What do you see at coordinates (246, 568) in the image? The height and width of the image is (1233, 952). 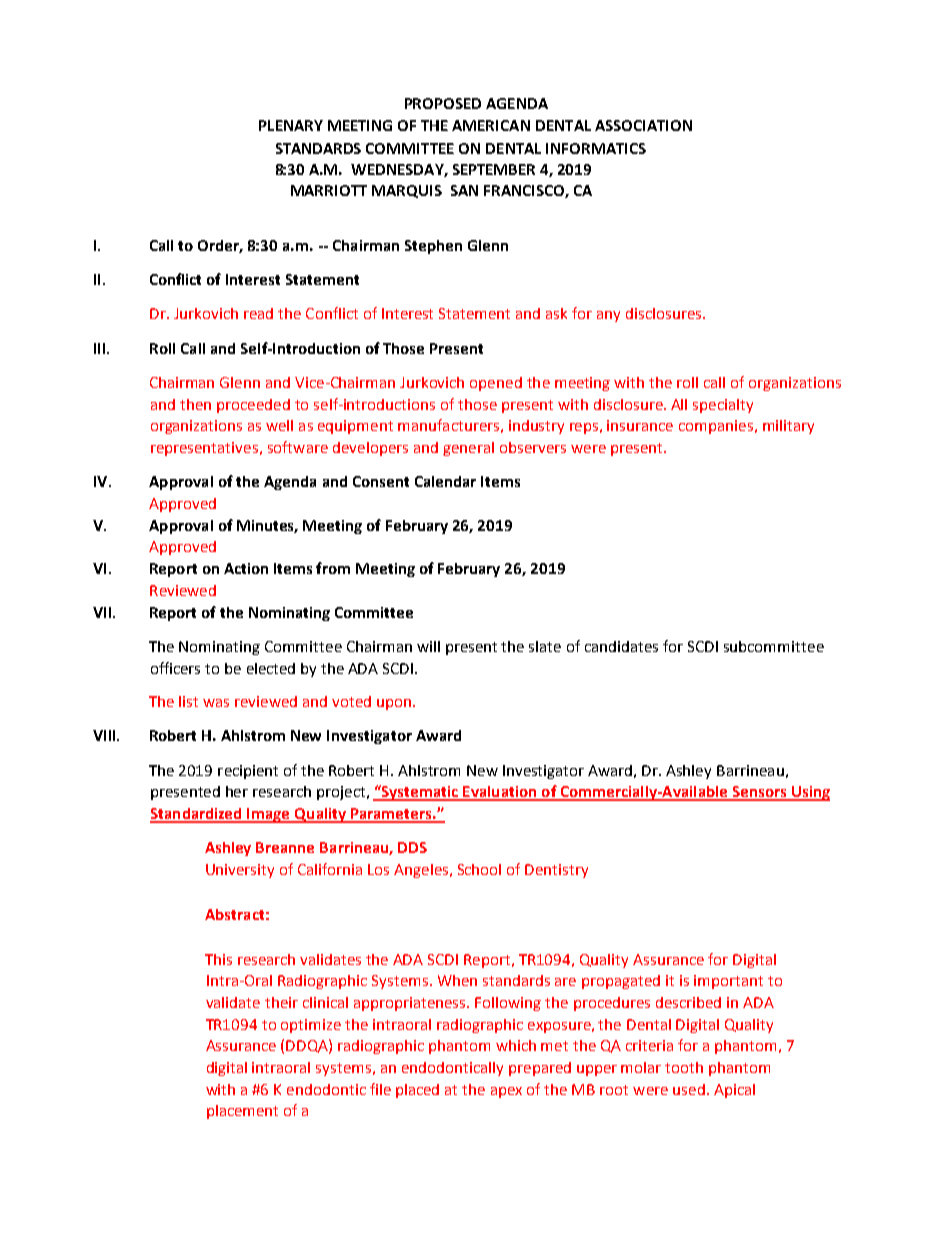 I see `Action` at bounding box center [246, 568].
